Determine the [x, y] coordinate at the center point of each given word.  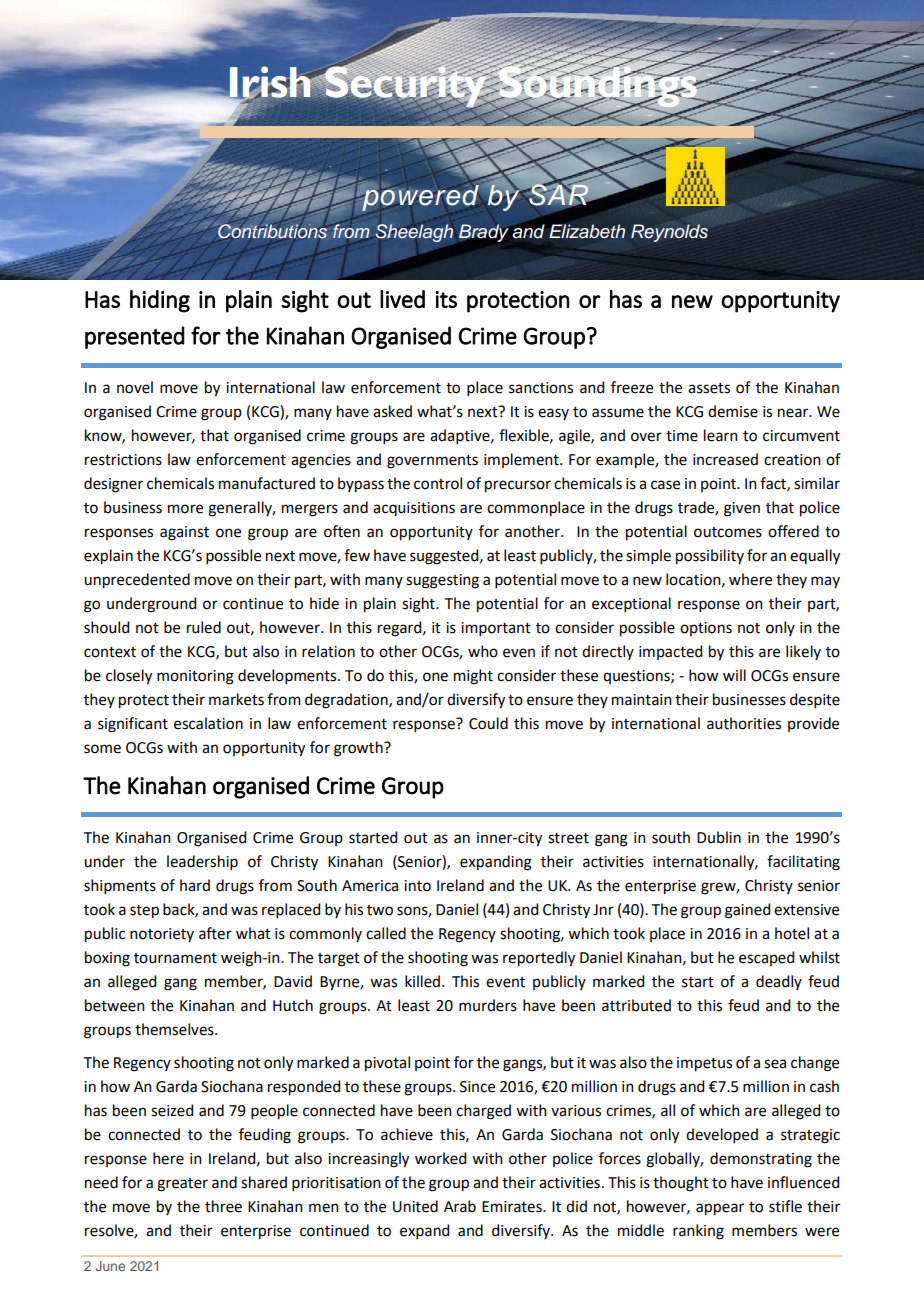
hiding [160, 301]
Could [488, 723]
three [223, 1206]
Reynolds [669, 233]
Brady [483, 233]
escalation [208, 723]
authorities [744, 723]
